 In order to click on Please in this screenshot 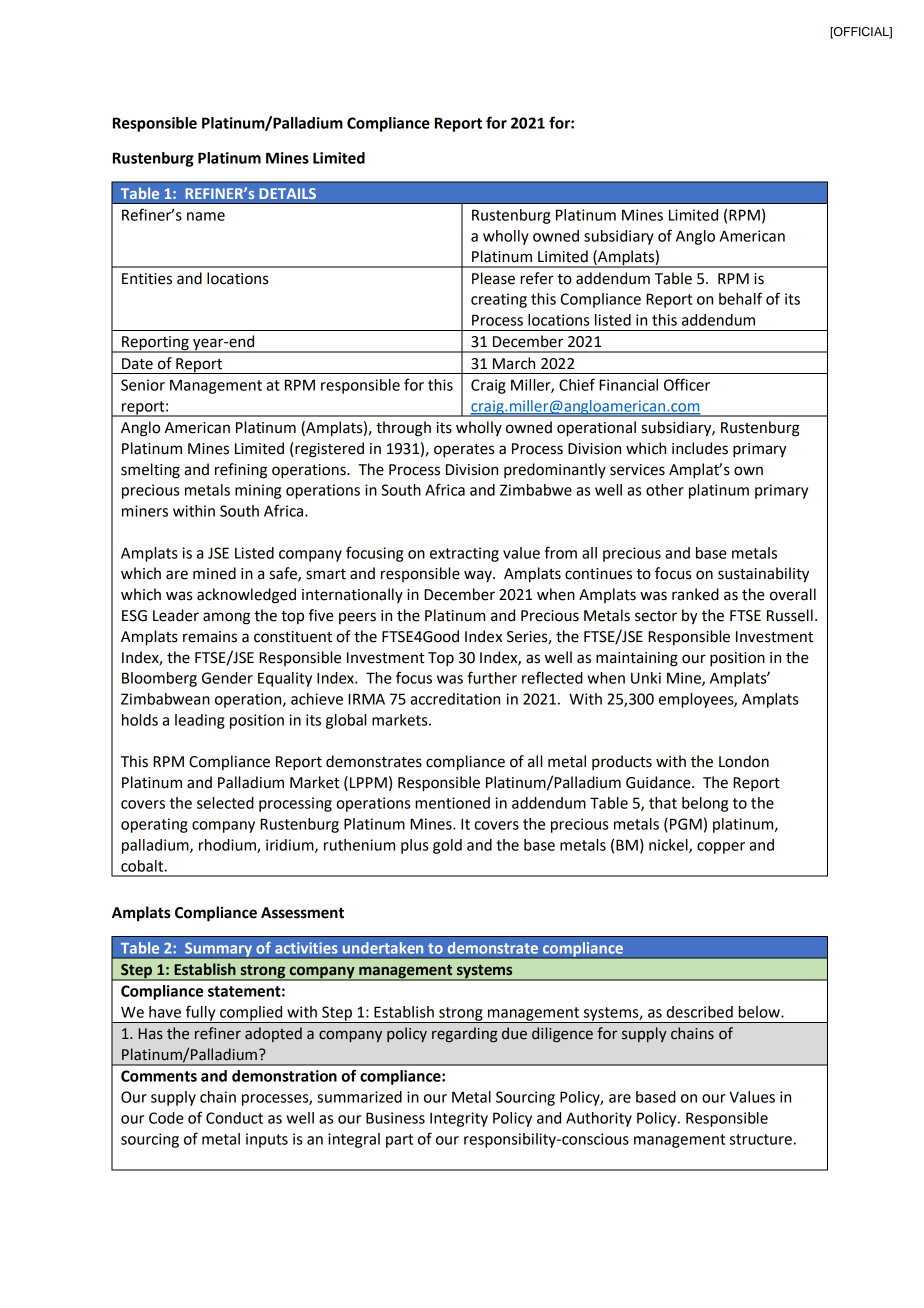, I will do `click(493, 278)`.
